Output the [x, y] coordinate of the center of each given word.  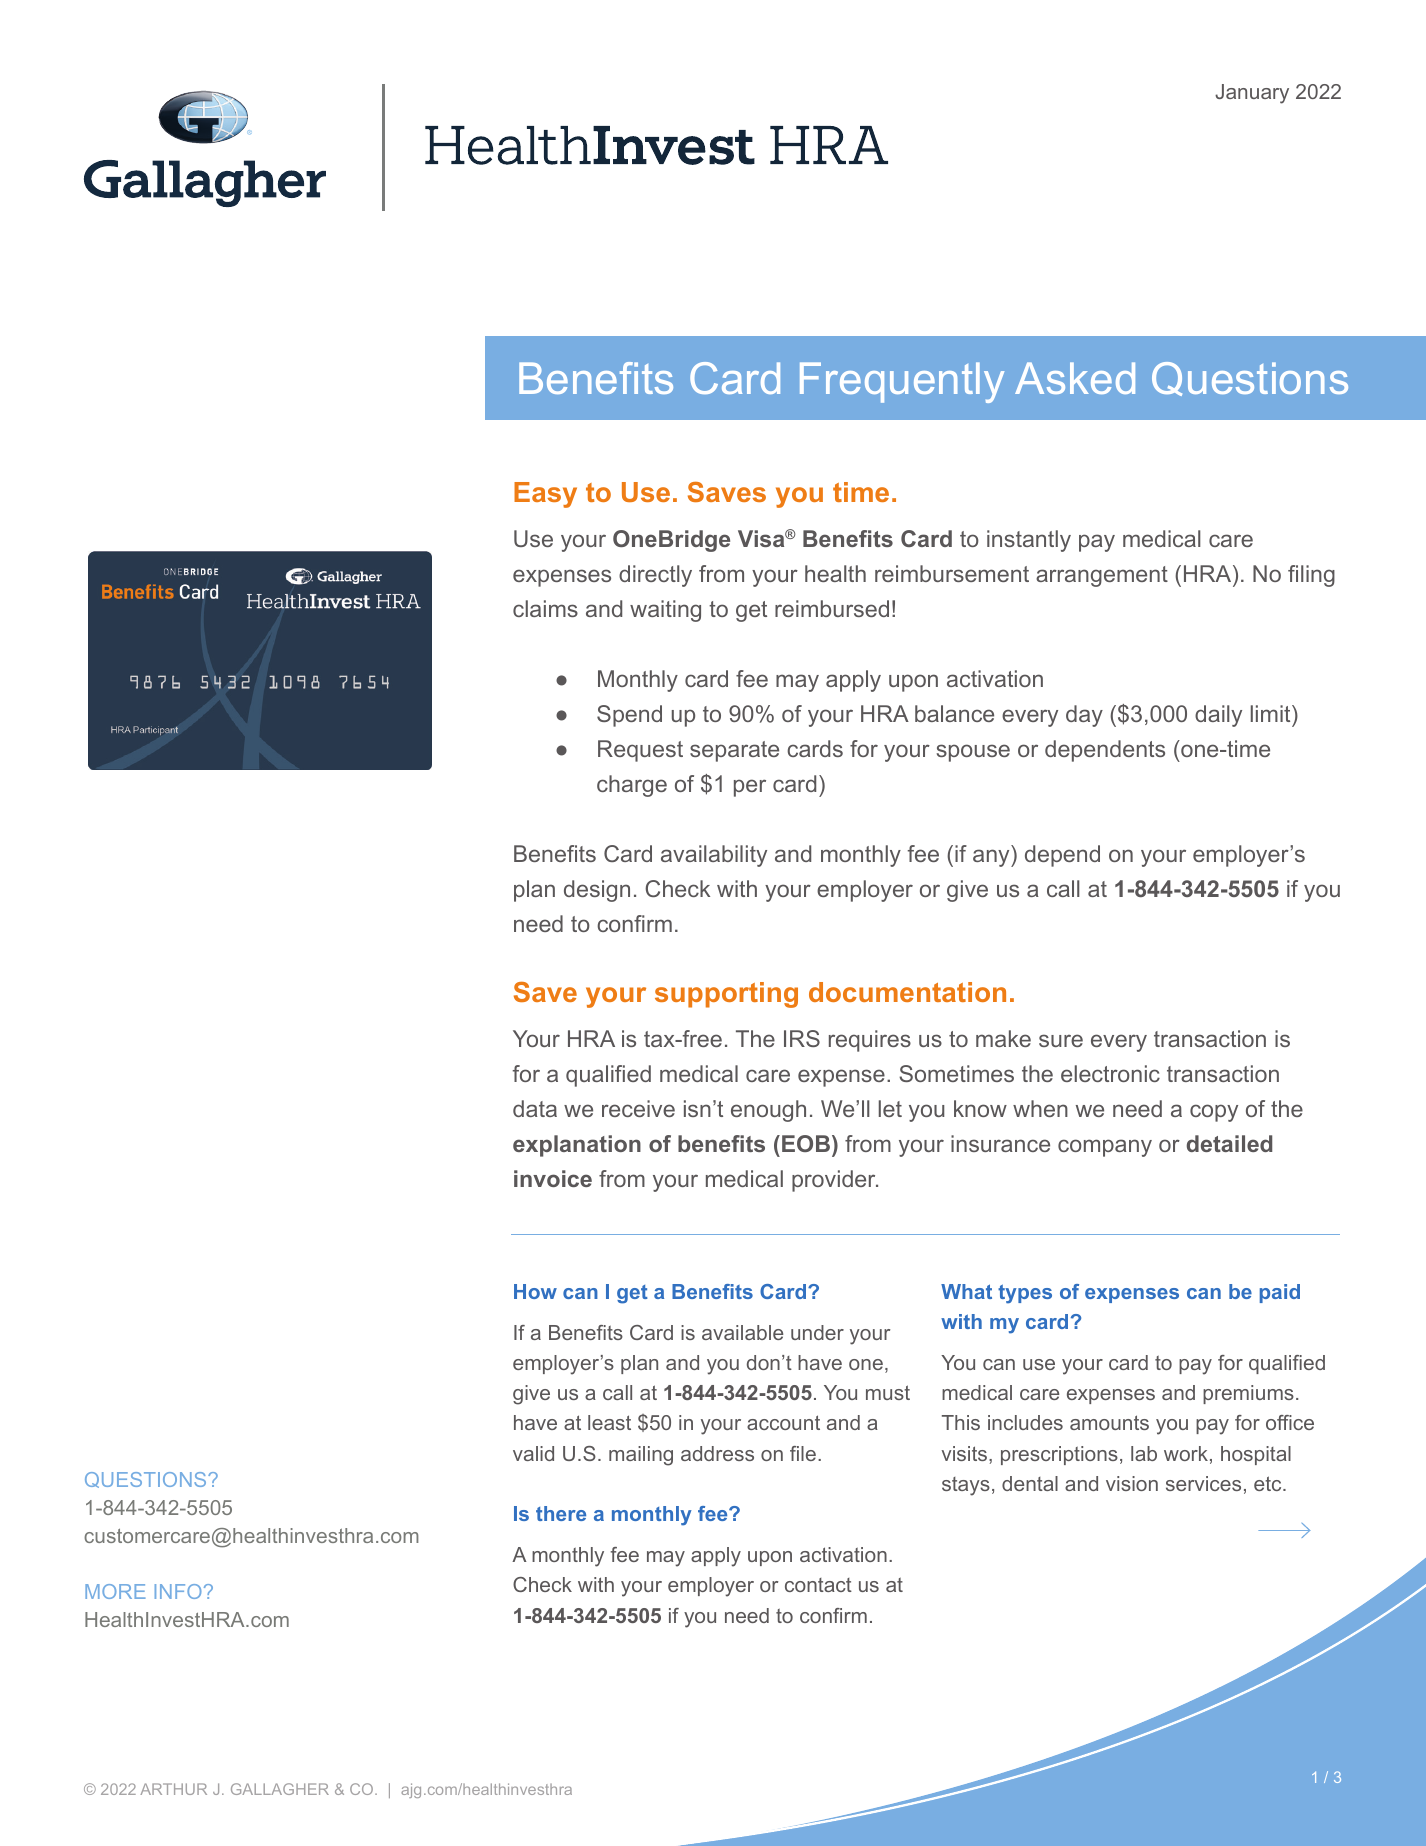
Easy [545, 495]
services [1203, 1483]
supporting [726, 995]
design [597, 891]
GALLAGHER [280, 1789]
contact [818, 1585]
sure [1061, 1040]
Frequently [902, 382]
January [1252, 94]
